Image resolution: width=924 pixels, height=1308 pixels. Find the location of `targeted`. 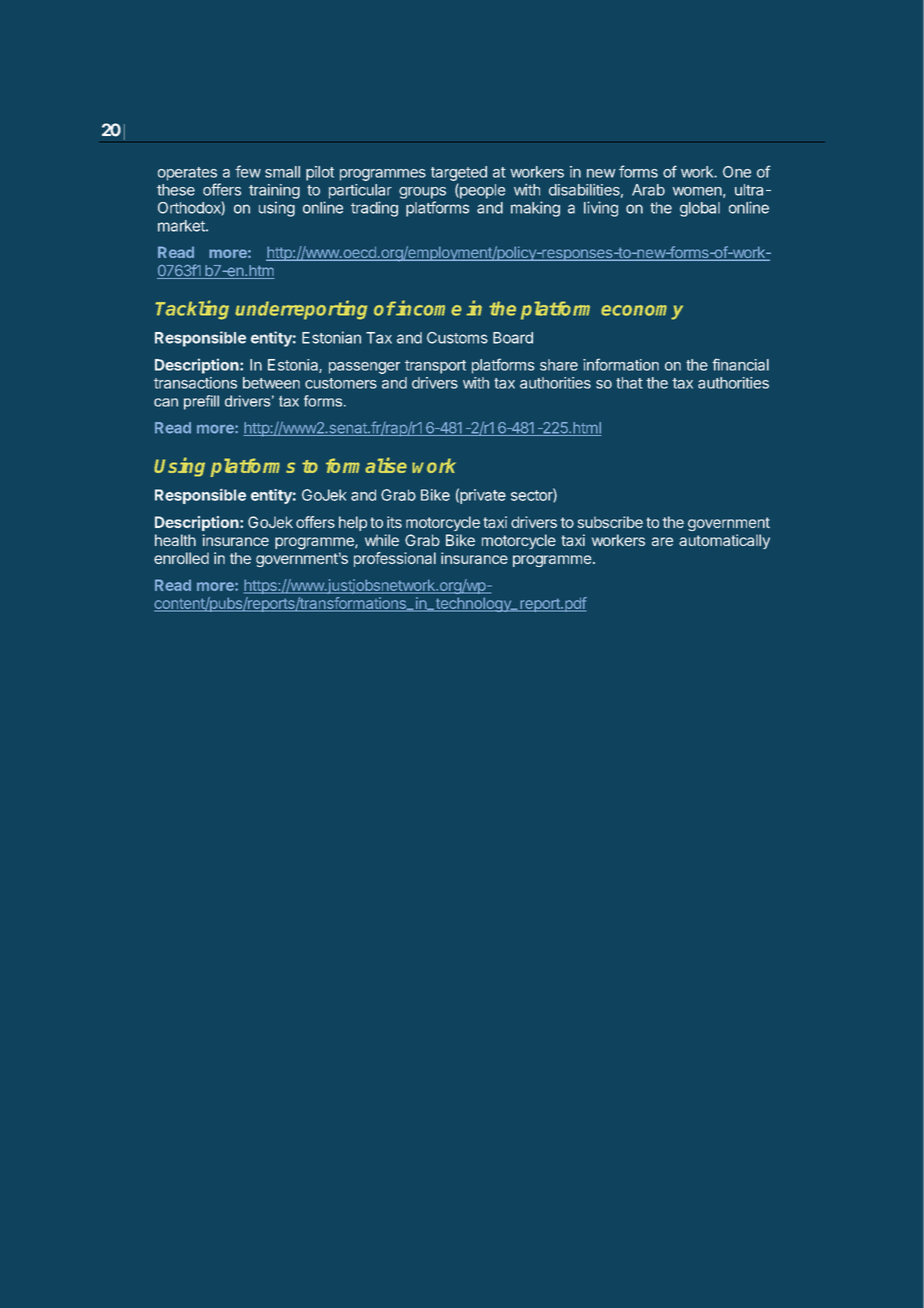

targeted is located at coordinates (459, 173).
